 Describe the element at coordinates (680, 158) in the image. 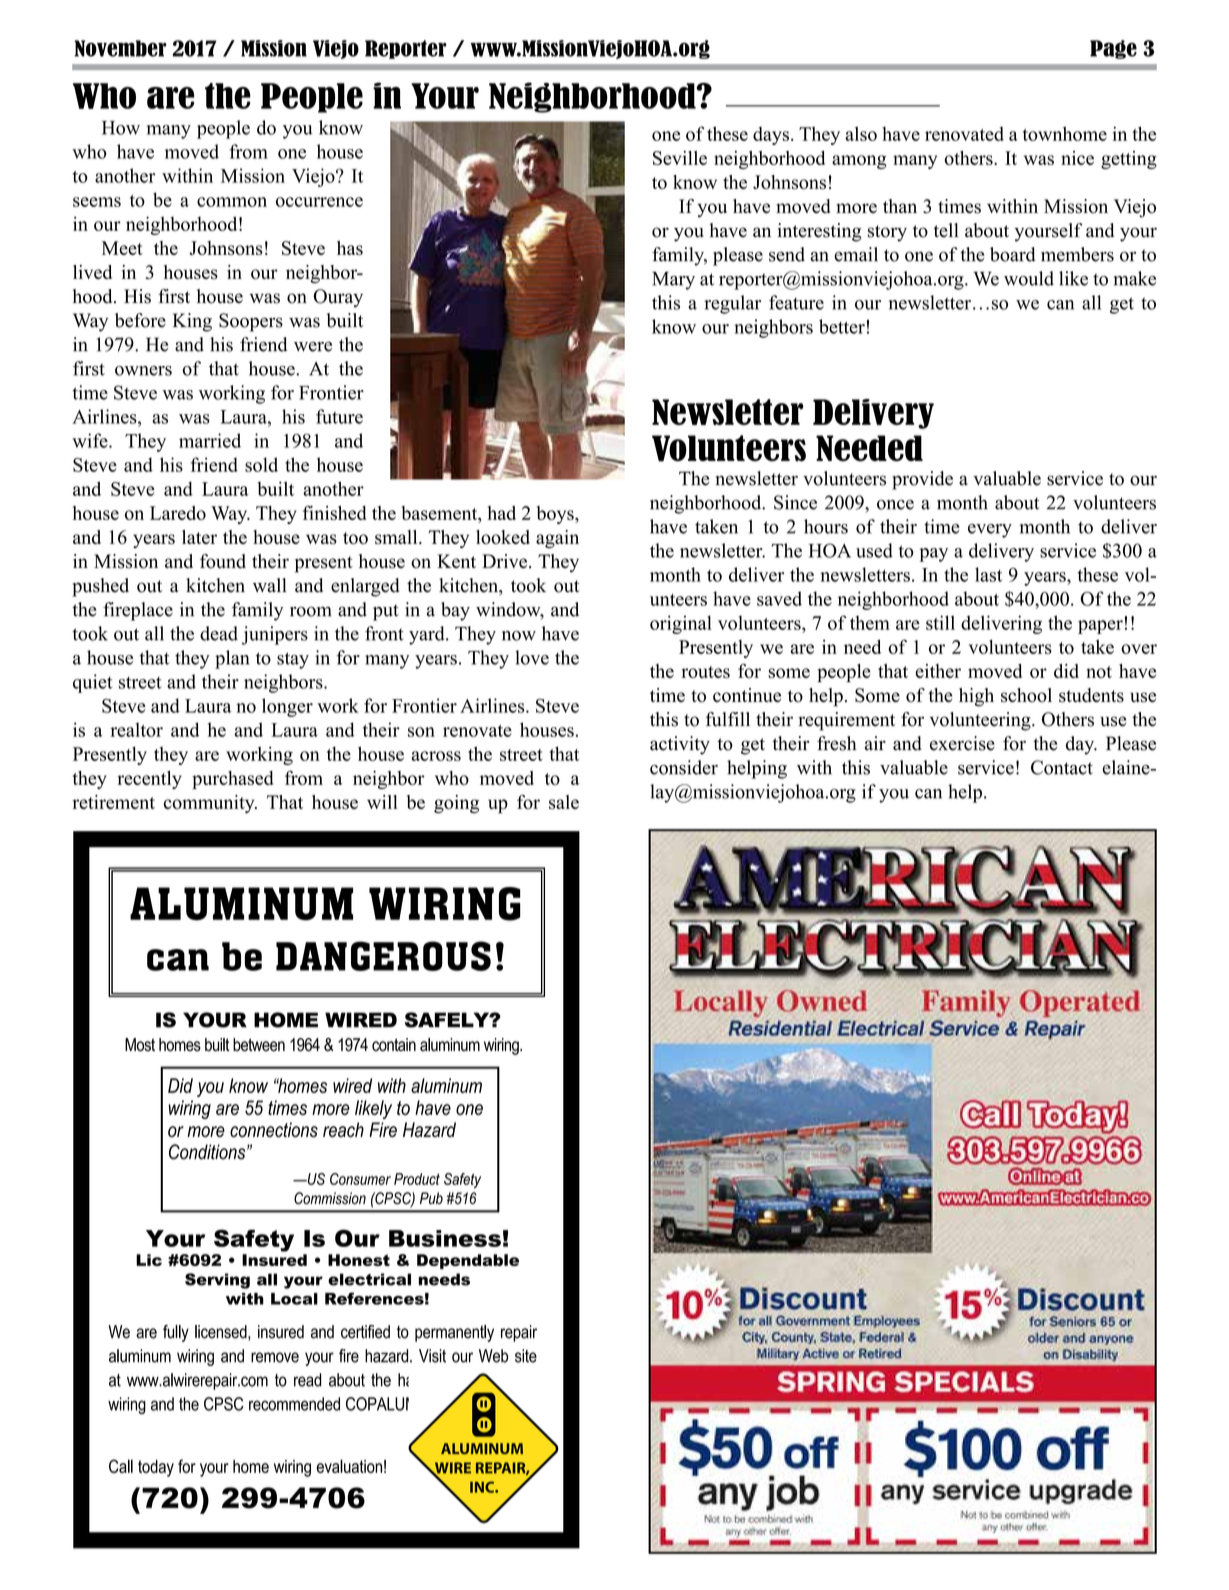

I see `Seville` at that location.
